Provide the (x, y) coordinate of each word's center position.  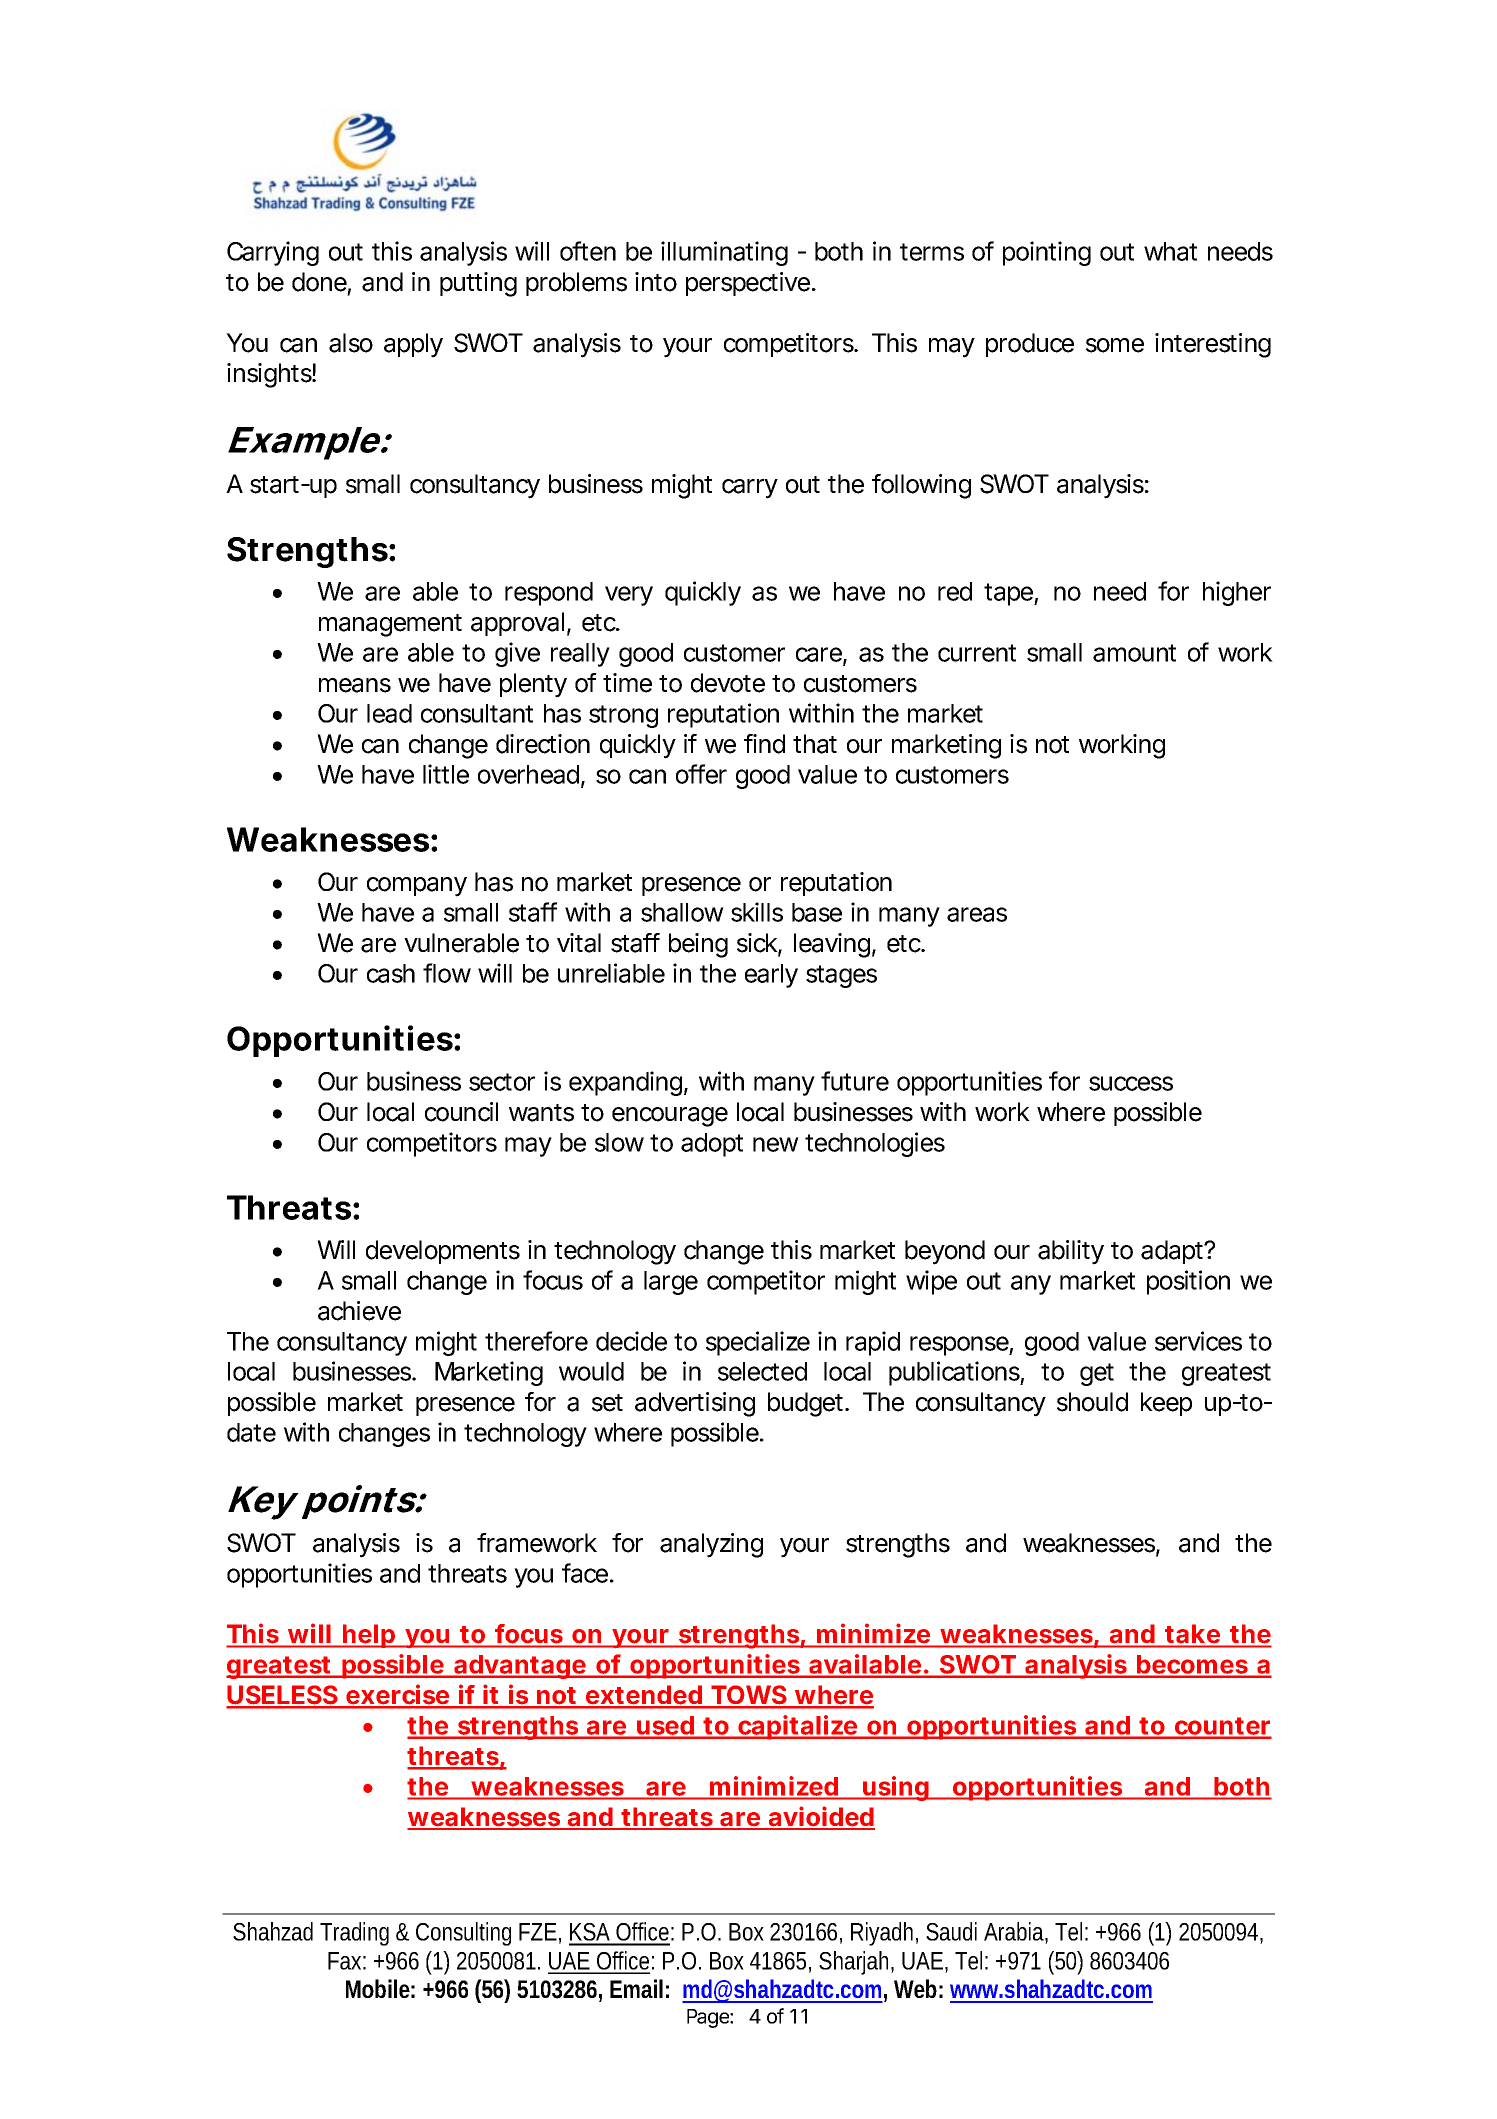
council (461, 1112)
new (776, 1144)
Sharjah (856, 1963)
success (1131, 1083)
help (368, 1636)
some (1115, 345)
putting (478, 284)
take (1192, 1634)
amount (1134, 653)
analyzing (711, 1545)
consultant (477, 713)
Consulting (463, 1934)
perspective (749, 284)
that (815, 744)
